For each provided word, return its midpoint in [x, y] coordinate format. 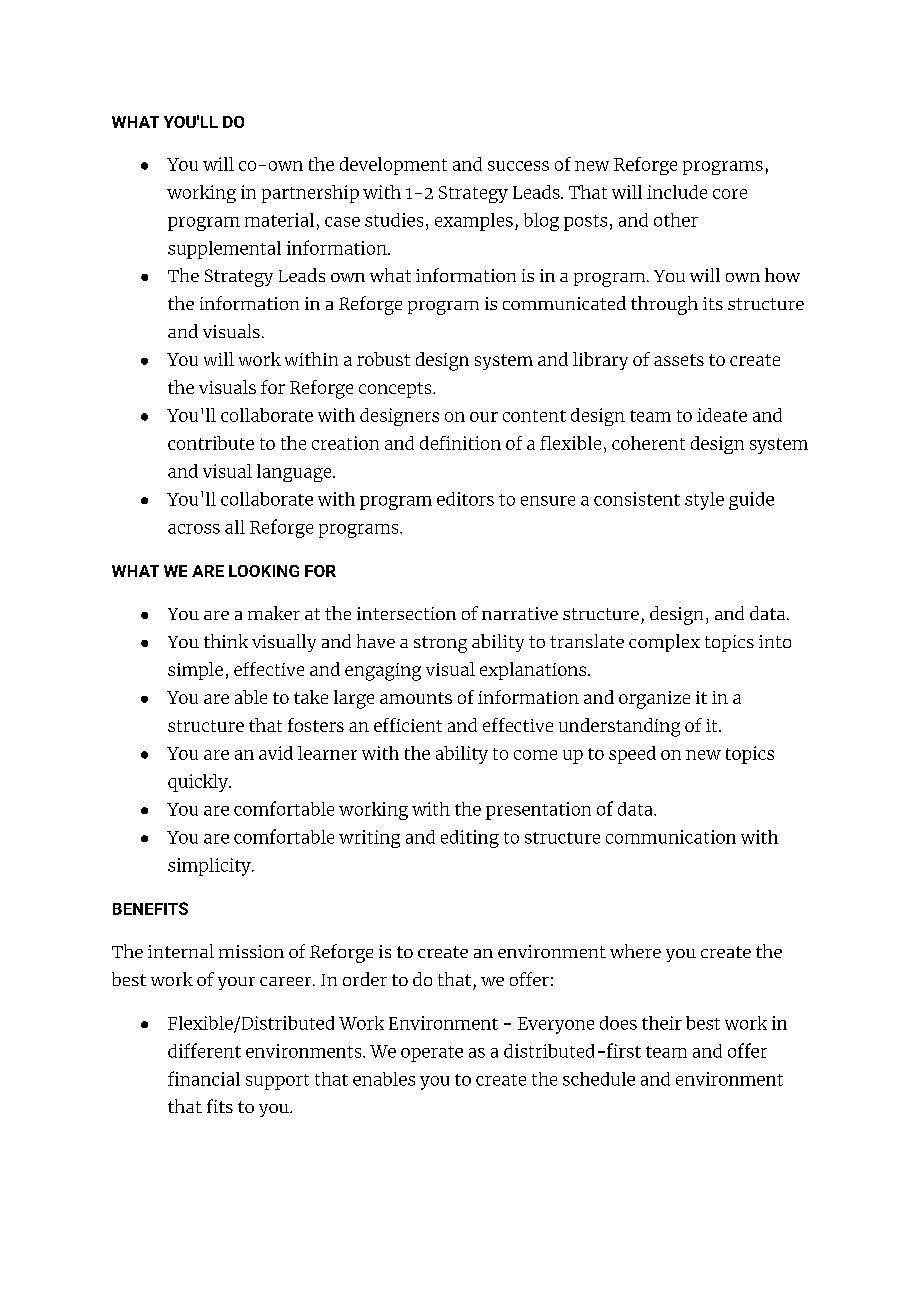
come [535, 755]
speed [632, 755]
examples [474, 222]
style [704, 501]
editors [465, 499]
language [295, 473]
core [730, 194]
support [277, 1082]
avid [276, 753]
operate [432, 1054]
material [279, 220]
